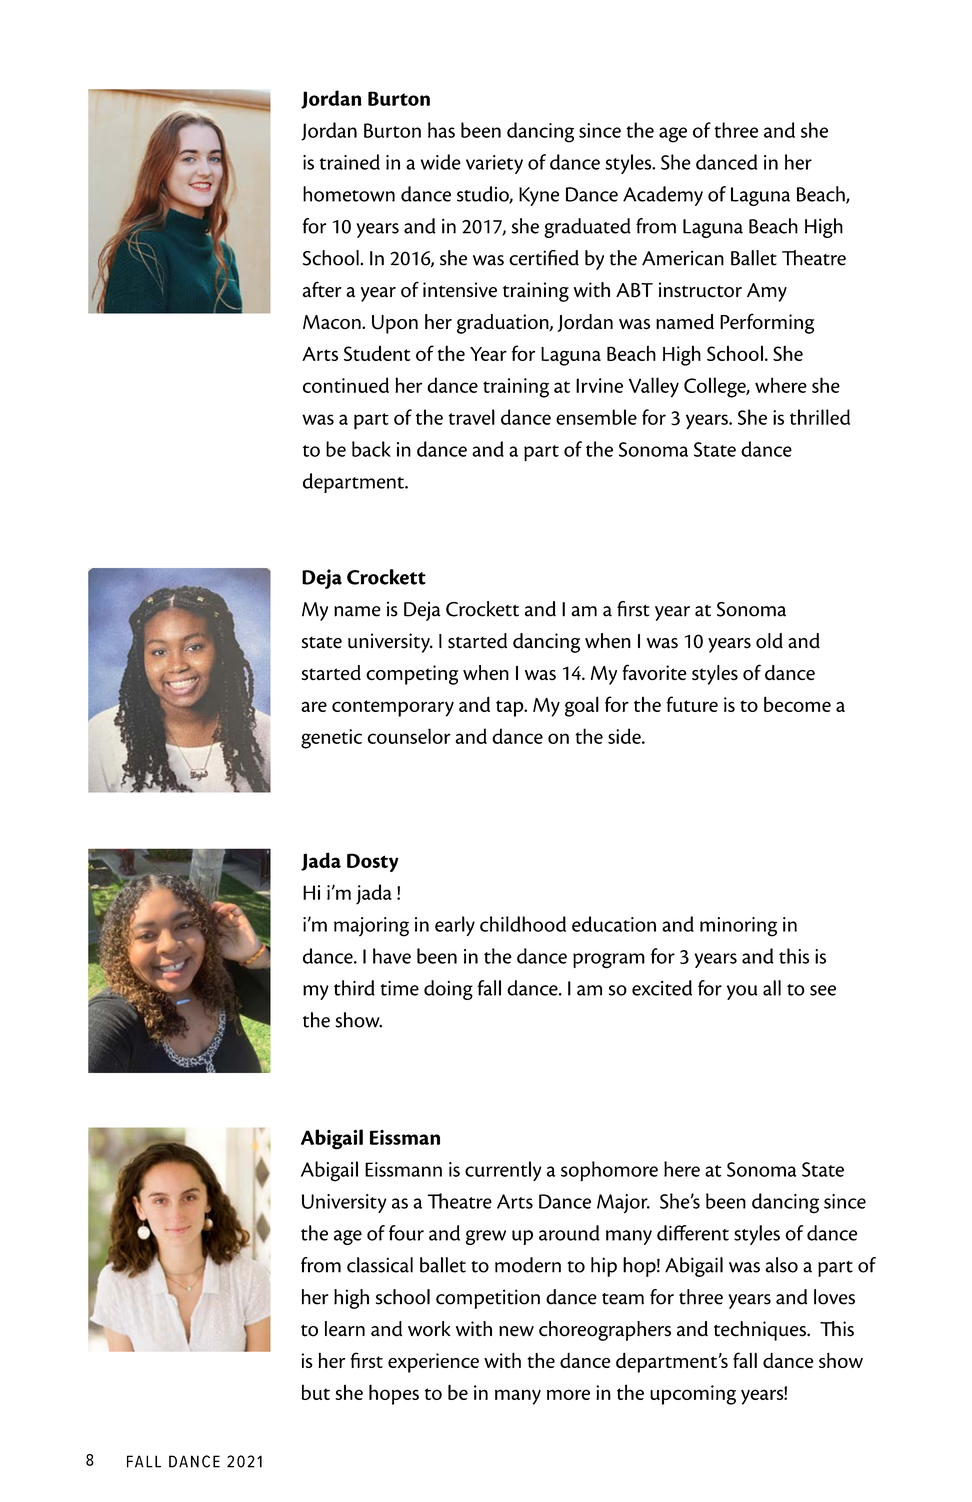 The image size is (972, 1502). What do you see at coordinates (767, 292) in the page?
I see `Amy` at bounding box center [767, 292].
